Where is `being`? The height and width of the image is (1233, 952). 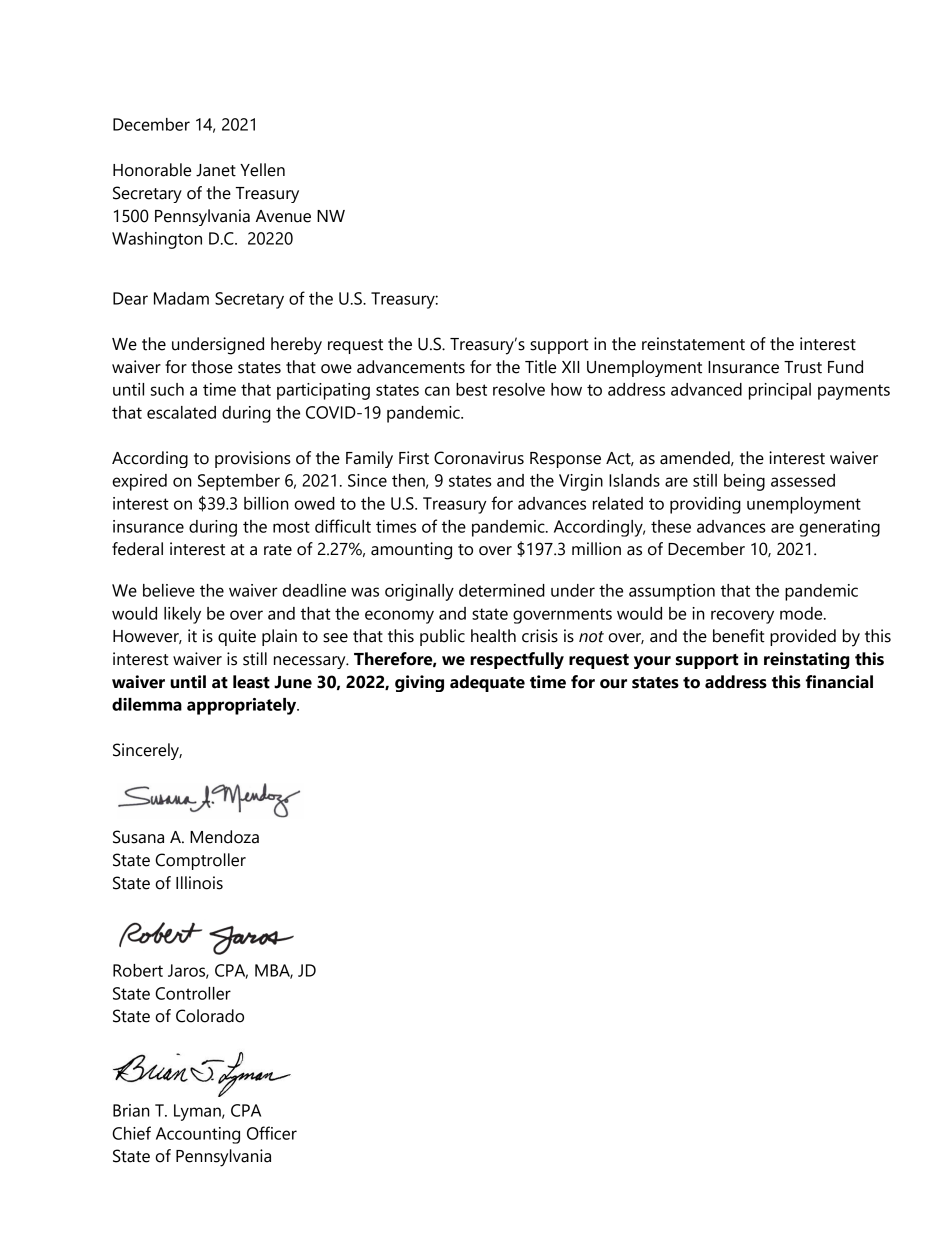 being is located at coordinates (744, 482).
